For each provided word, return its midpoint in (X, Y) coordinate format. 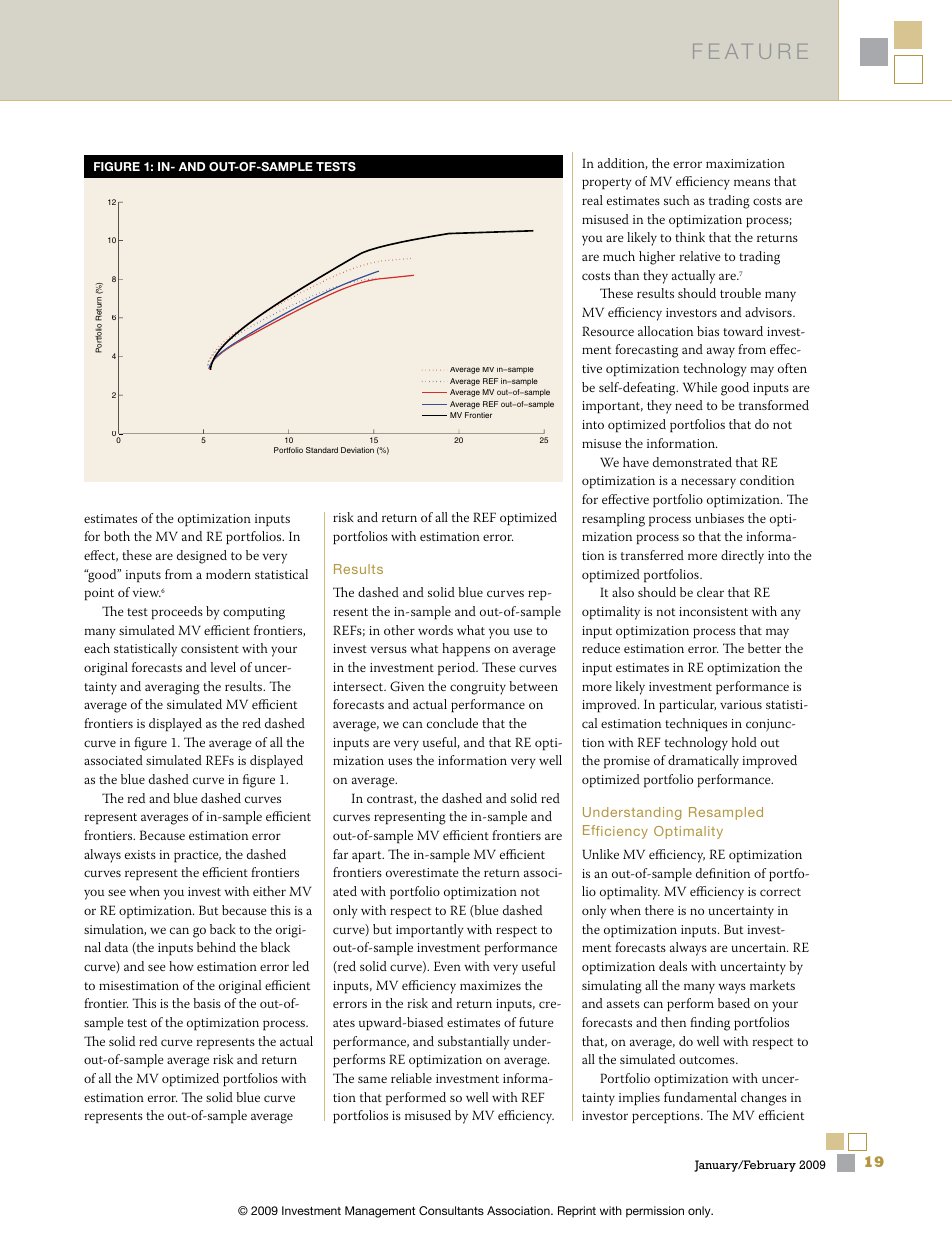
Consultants (451, 1210)
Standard (322, 450)
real (592, 200)
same (372, 1079)
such (677, 200)
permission (655, 1212)
